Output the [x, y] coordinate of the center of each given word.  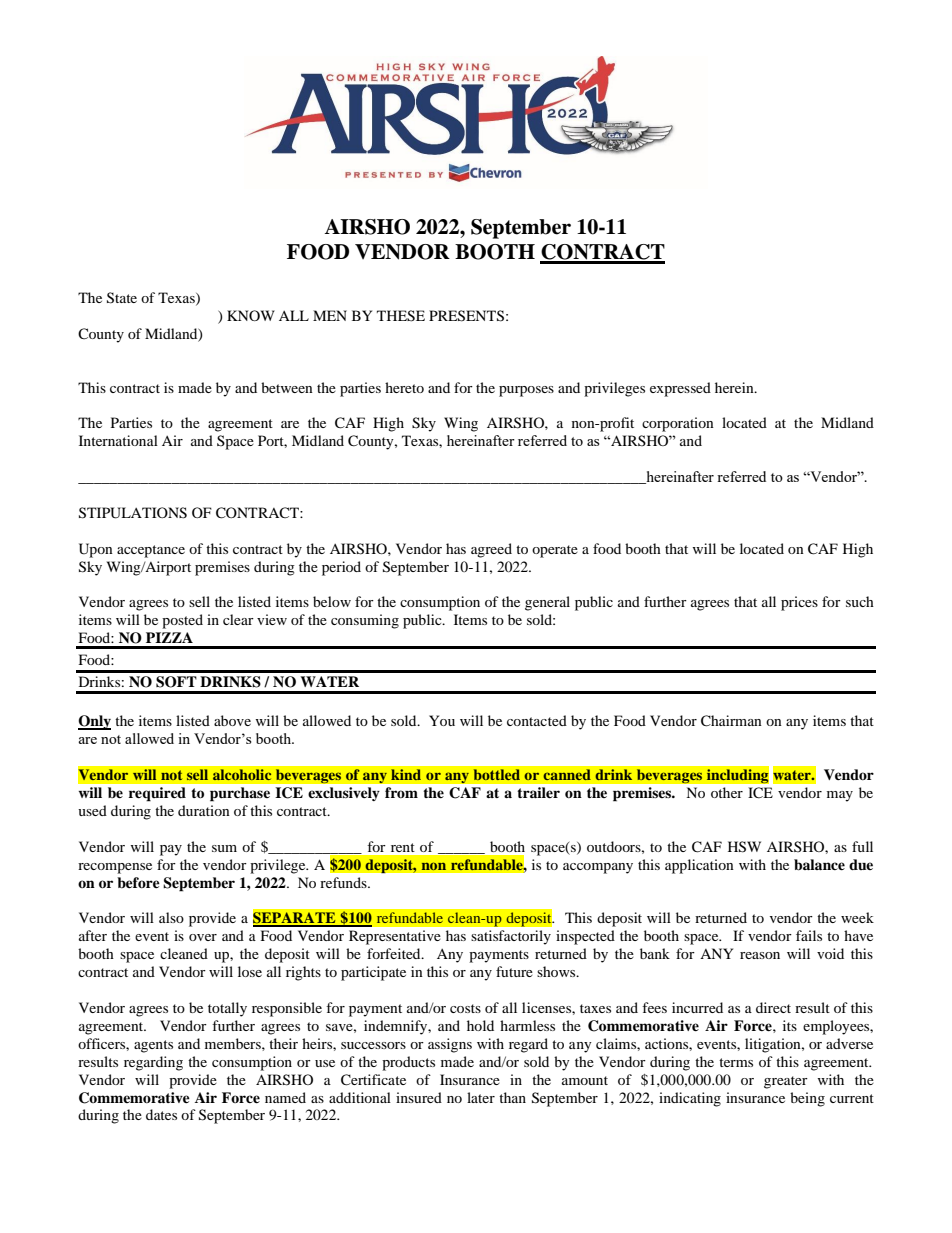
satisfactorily [511, 937]
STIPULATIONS [133, 513]
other [727, 792]
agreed [491, 550]
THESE [401, 316]
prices [799, 603]
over [203, 937]
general [547, 603]
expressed [680, 389]
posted [182, 621]
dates [161, 1114]
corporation [678, 424]
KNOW [251, 315]
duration [204, 810]
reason [760, 955]
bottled [496, 775]
